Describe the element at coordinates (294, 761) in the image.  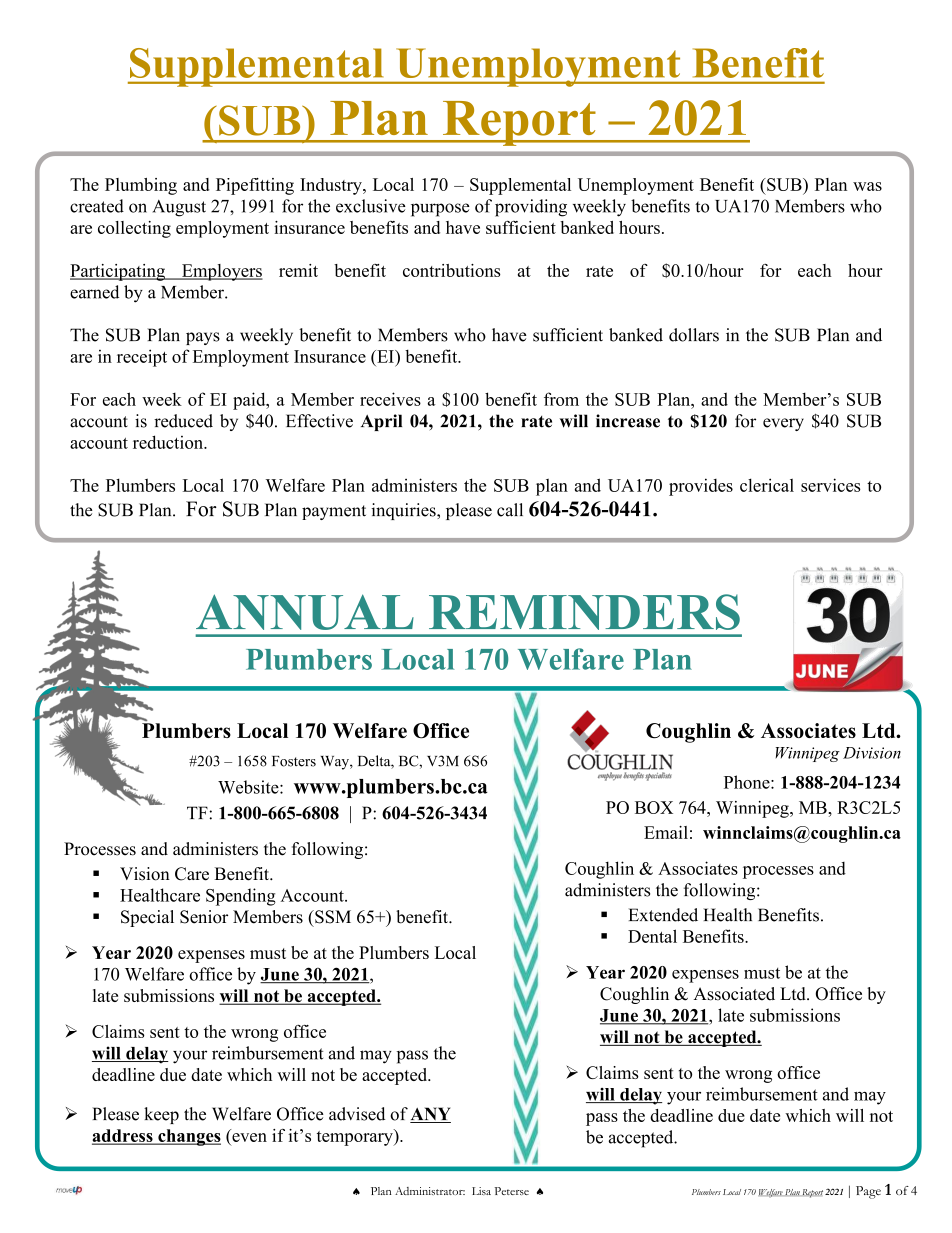
I see `Fosters` at that location.
